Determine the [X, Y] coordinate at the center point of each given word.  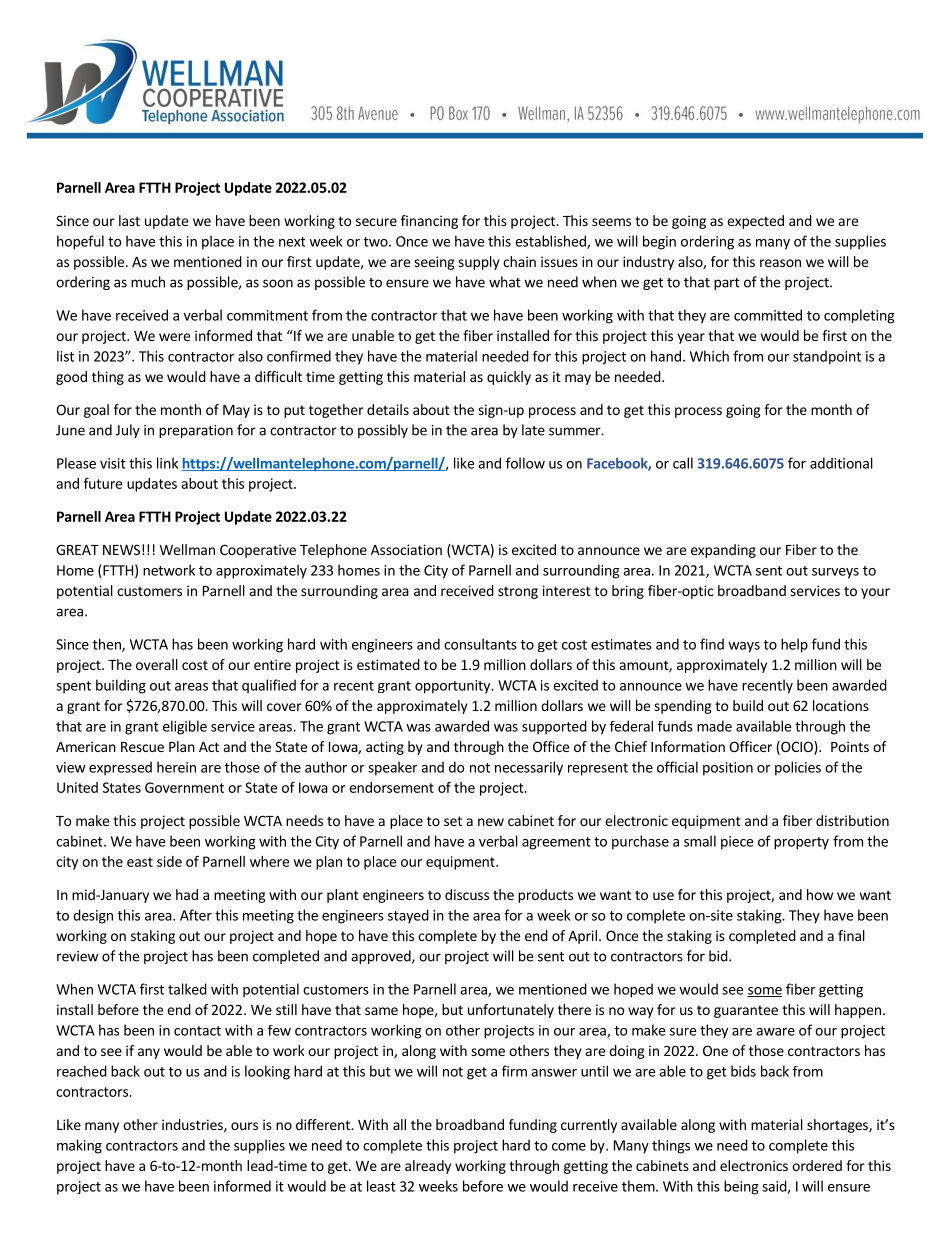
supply [479, 263]
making [79, 1146]
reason [780, 263]
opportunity [453, 687]
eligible [185, 727]
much [148, 282]
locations [841, 705]
